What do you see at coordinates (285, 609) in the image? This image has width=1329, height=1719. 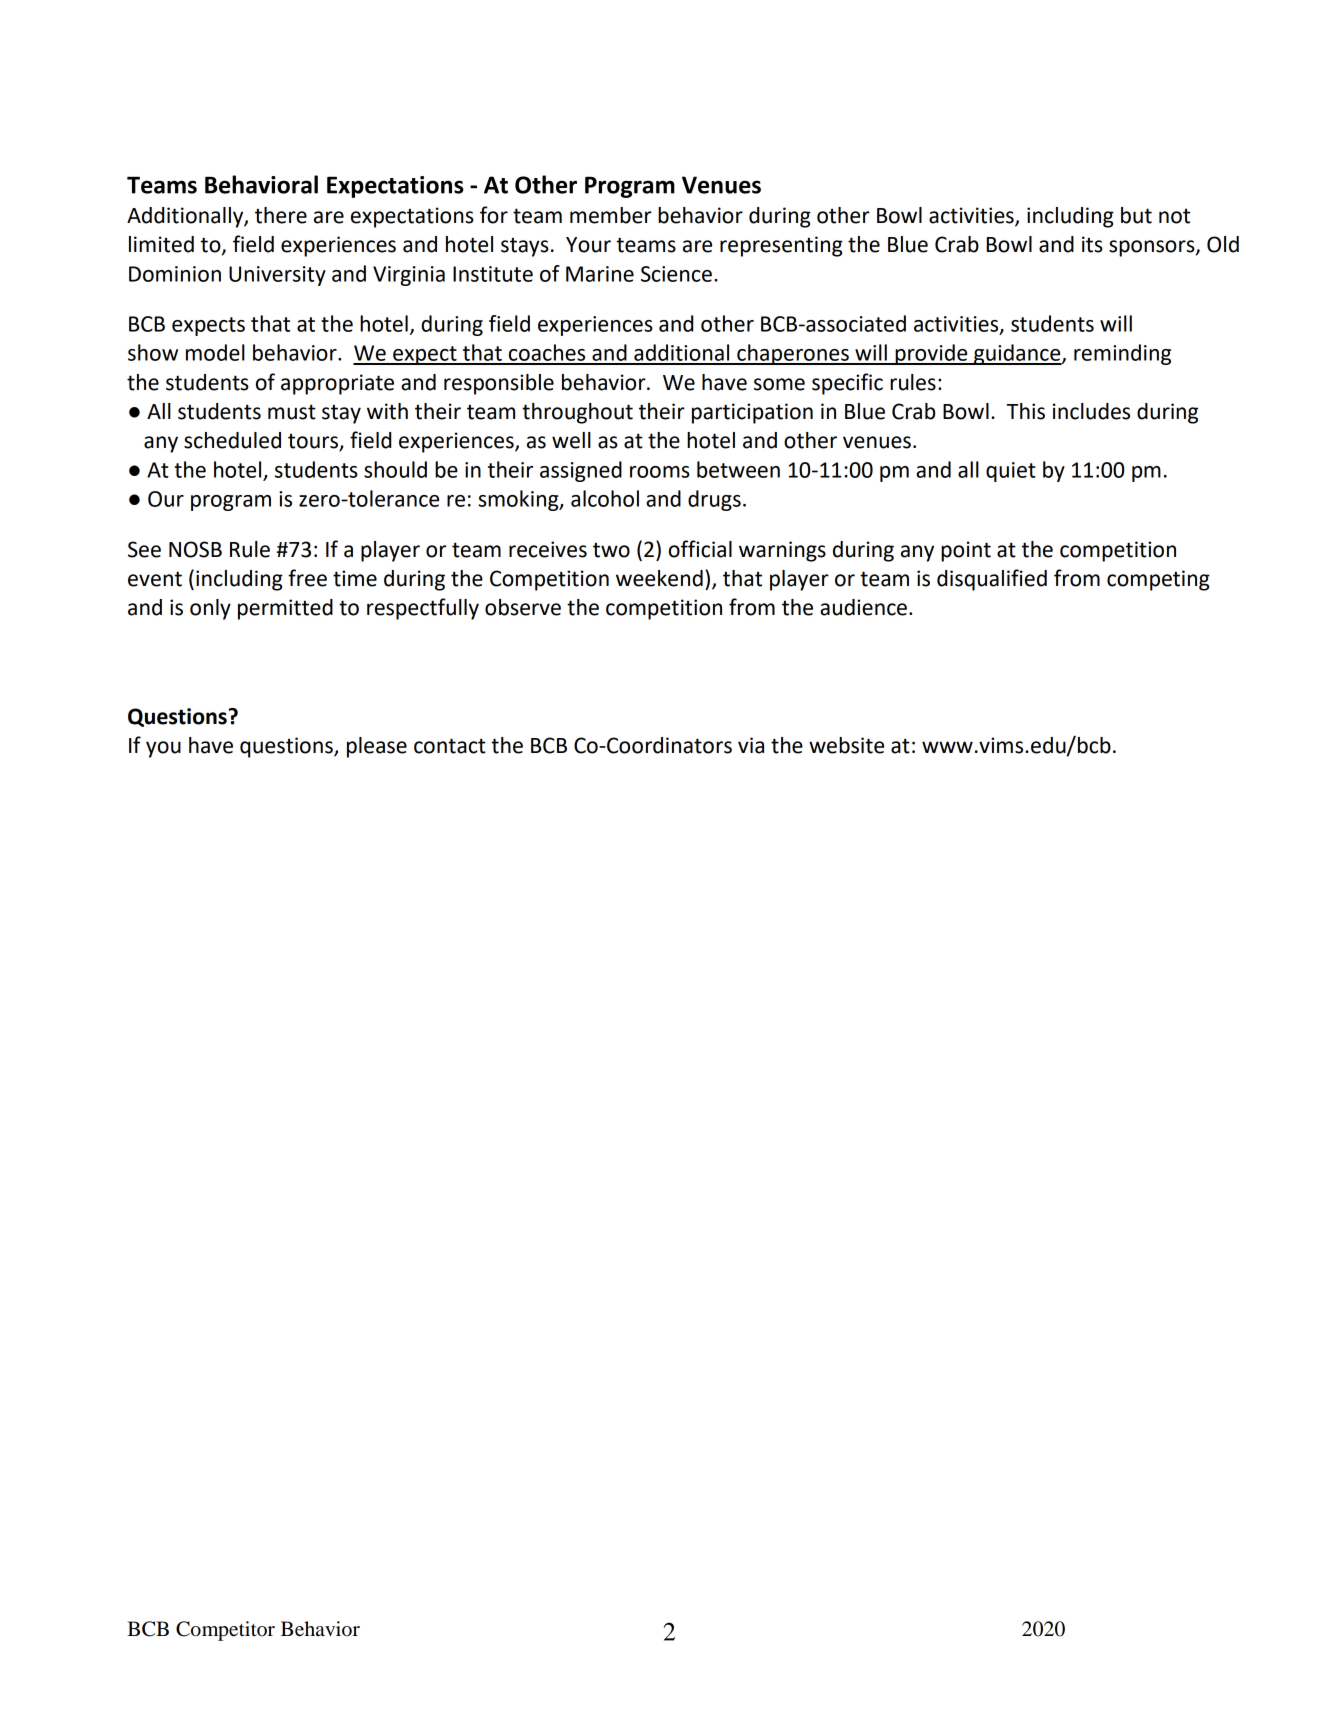 I see `permitted` at bounding box center [285, 609].
